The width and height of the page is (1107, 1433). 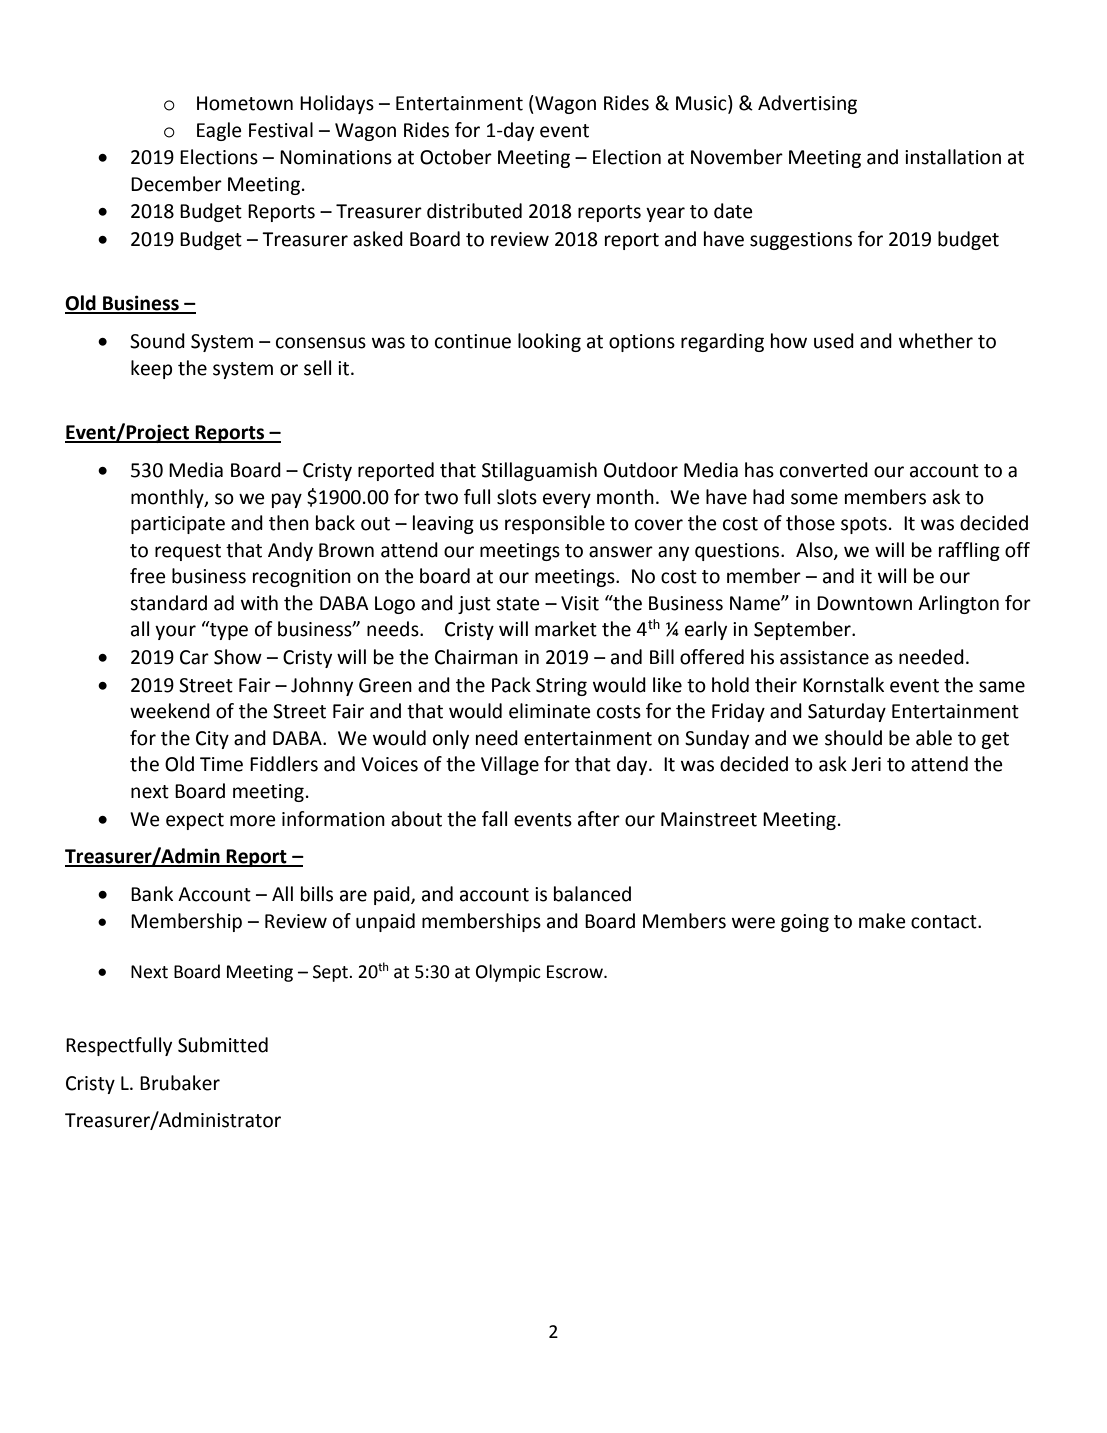 I want to click on make, so click(x=882, y=921).
